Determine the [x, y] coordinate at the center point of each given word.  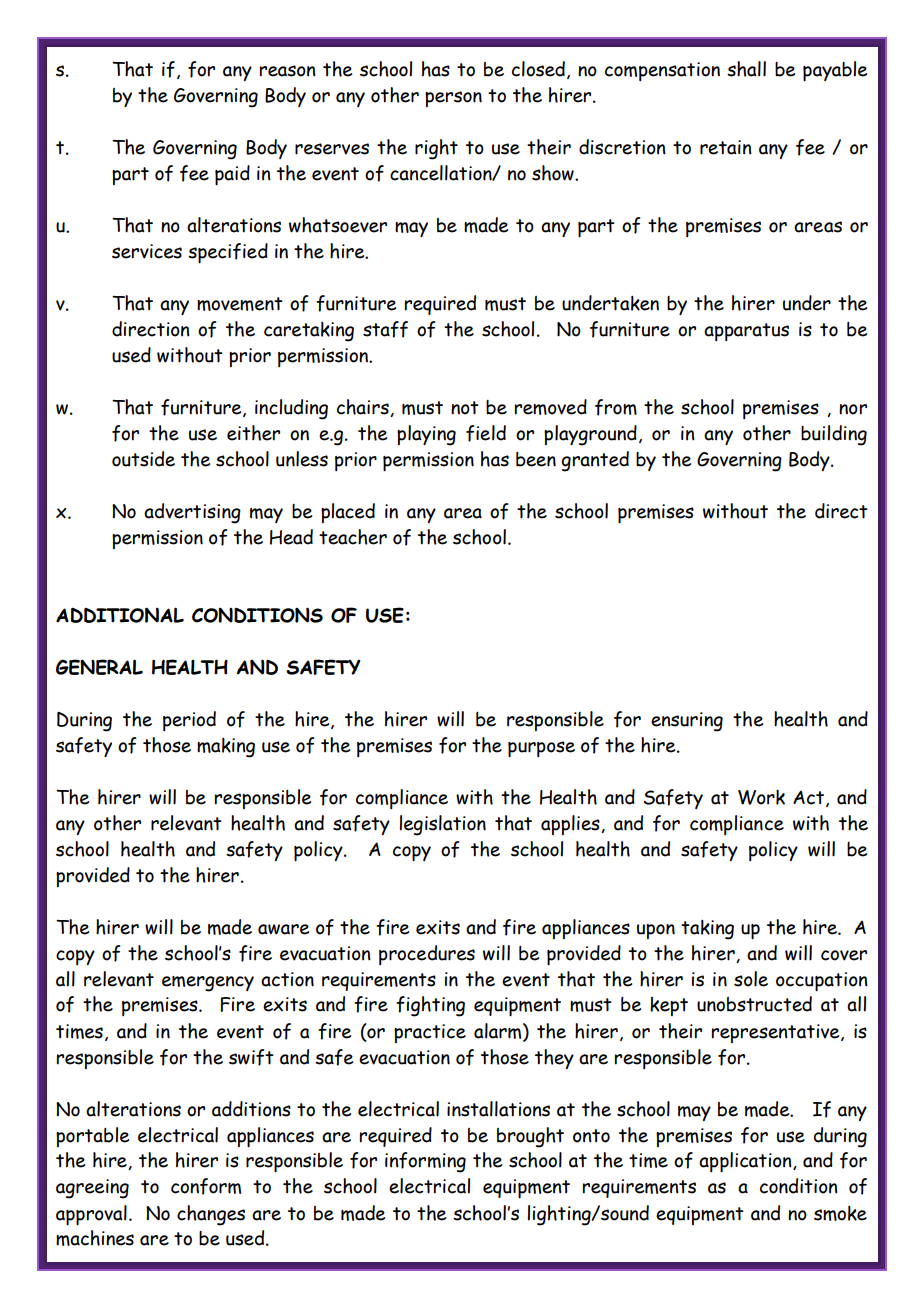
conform [206, 1186]
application [746, 1162]
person [453, 99]
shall [746, 69]
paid [232, 175]
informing [425, 1162]
